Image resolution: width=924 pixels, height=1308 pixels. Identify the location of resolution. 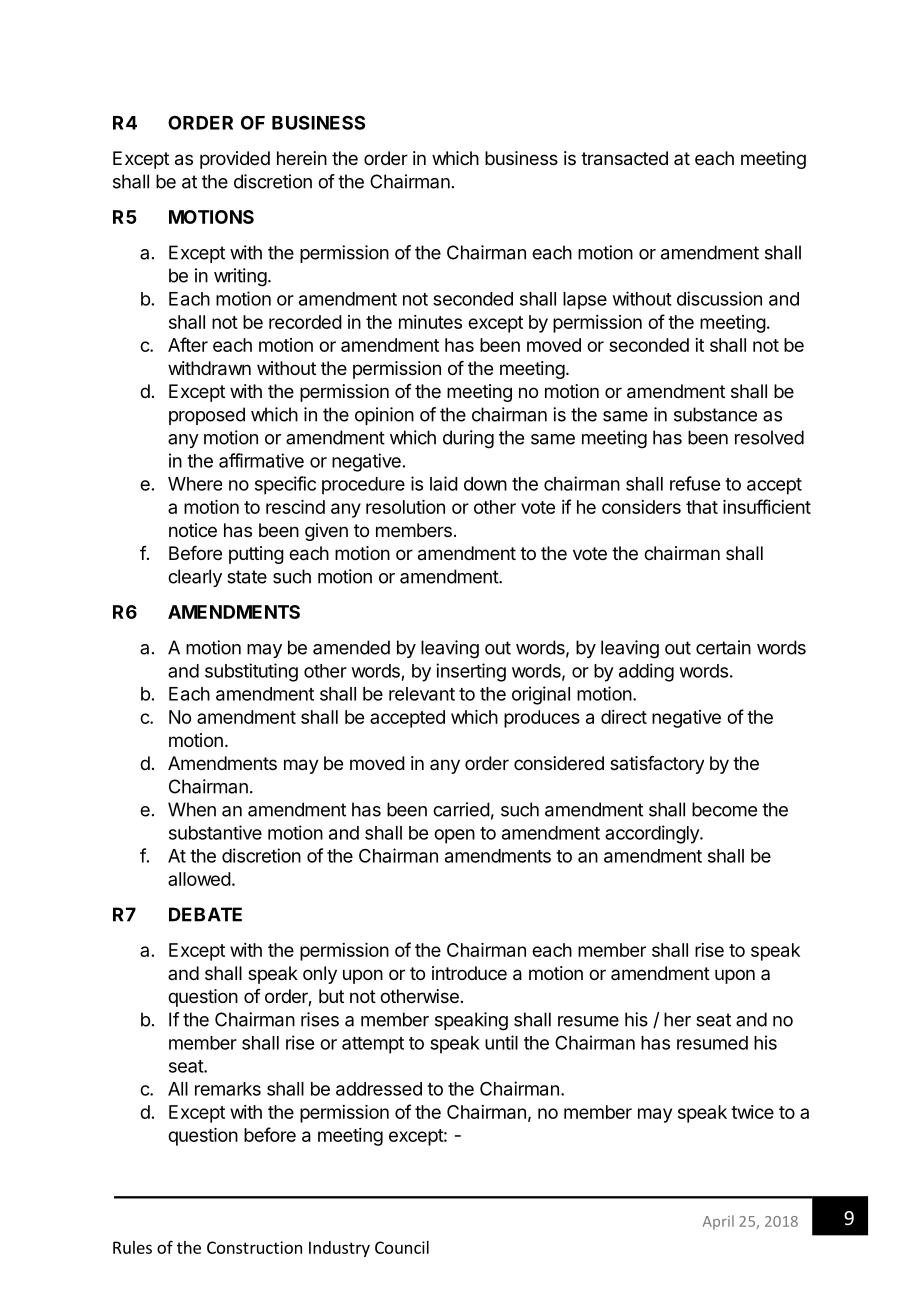
(405, 507).
